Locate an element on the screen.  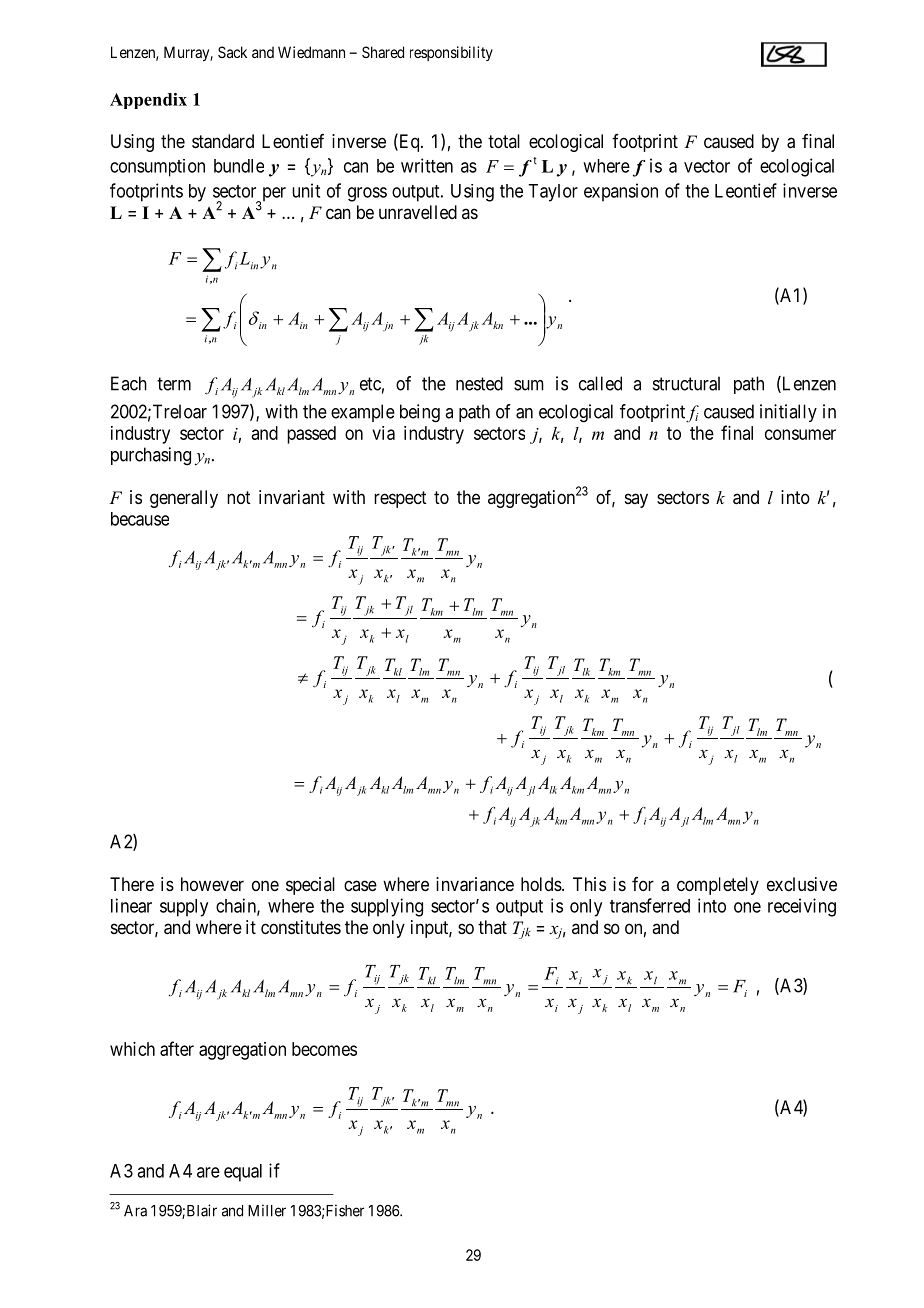
respect is located at coordinates (400, 499).
